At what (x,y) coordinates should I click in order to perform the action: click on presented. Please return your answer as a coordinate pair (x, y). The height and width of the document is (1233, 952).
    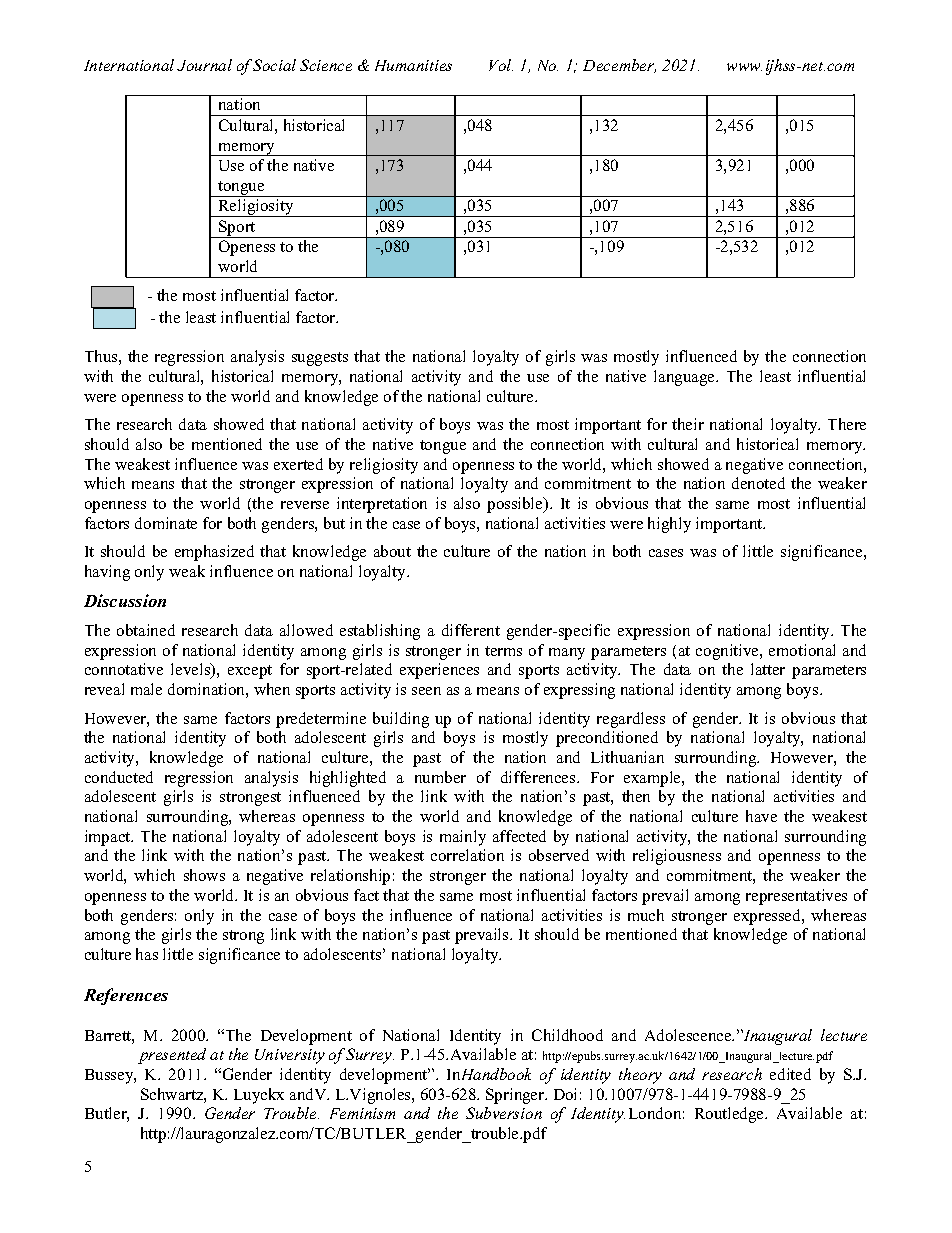
    Looking at the image, I should click on (172, 1056).
